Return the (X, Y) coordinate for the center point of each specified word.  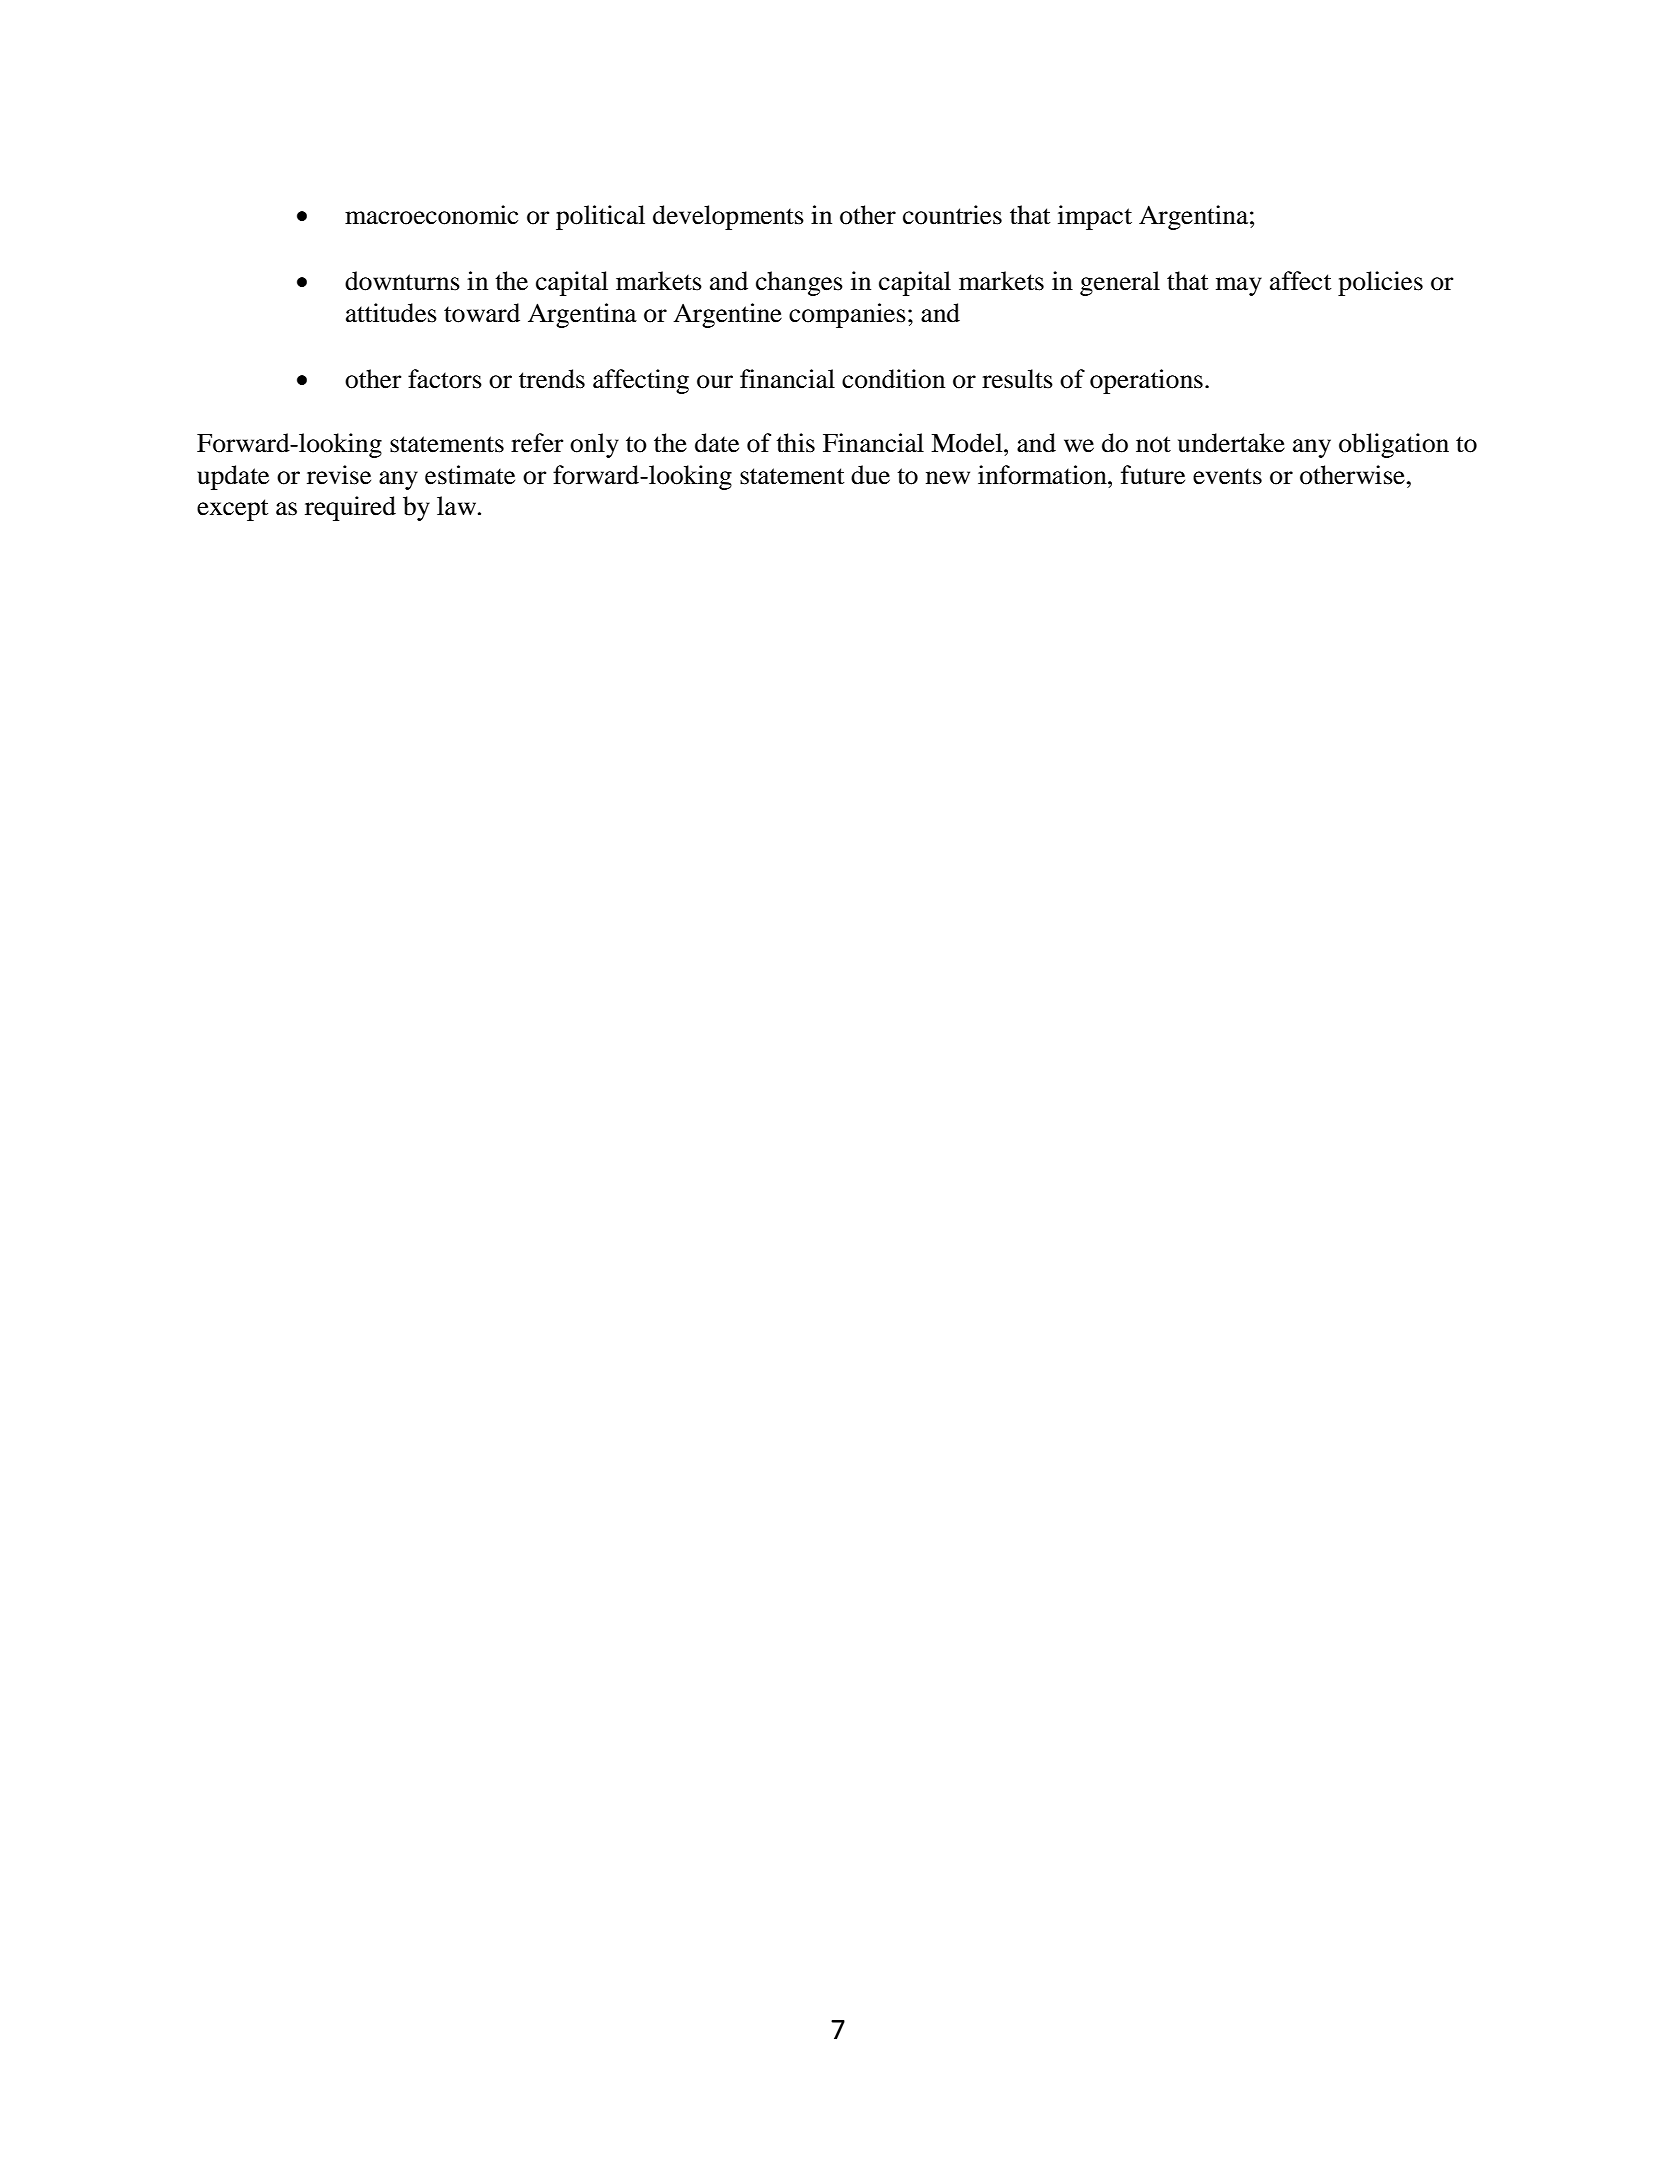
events (1227, 476)
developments (728, 217)
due (870, 475)
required (350, 508)
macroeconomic (431, 215)
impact (1095, 217)
